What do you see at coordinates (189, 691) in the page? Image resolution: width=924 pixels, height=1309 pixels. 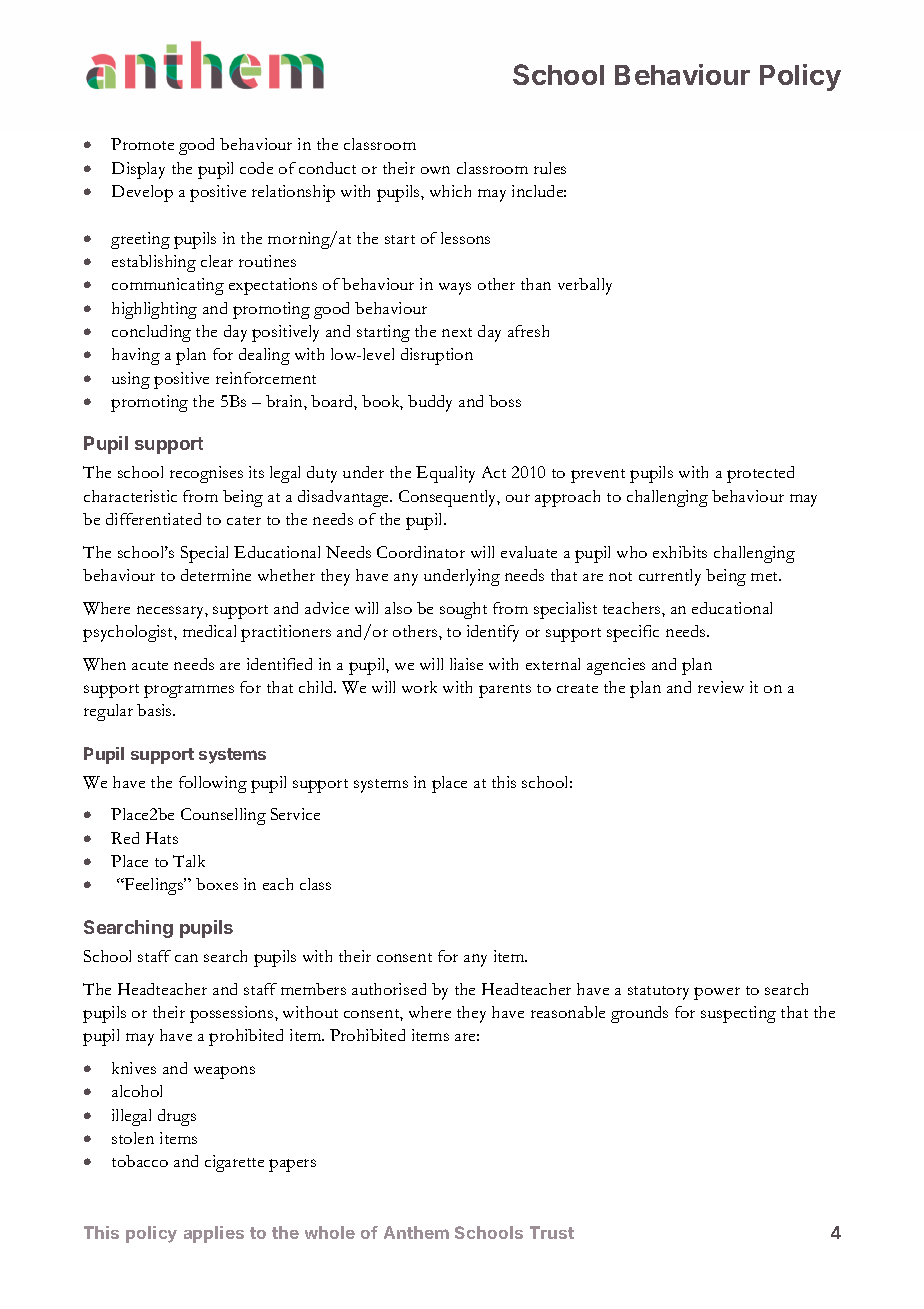 I see `programmes` at bounding box center [189, 691].
